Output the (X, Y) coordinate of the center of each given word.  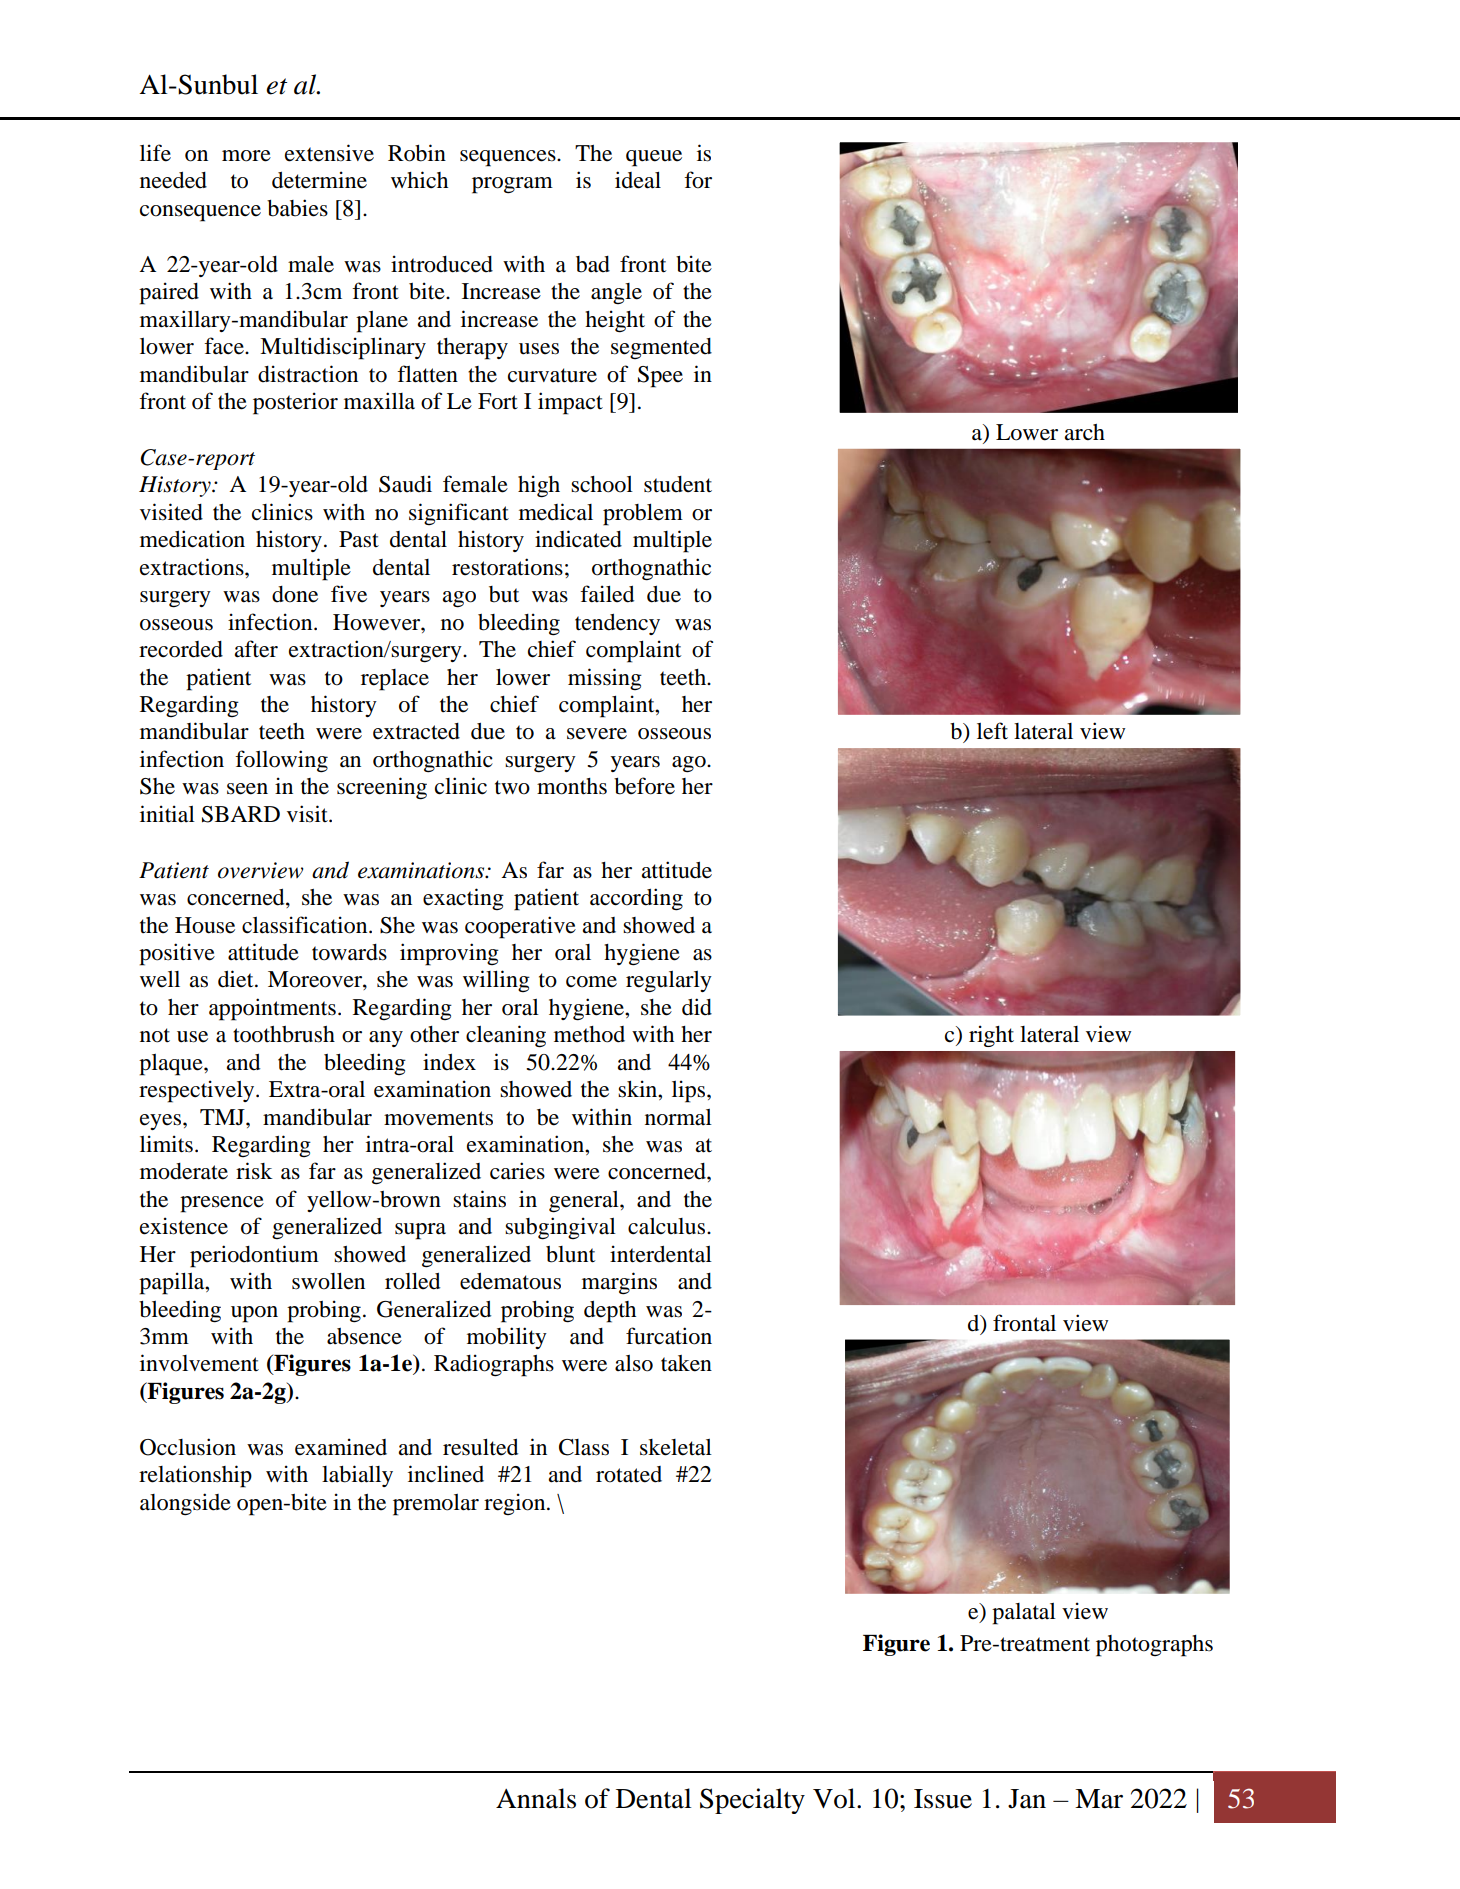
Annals (536, 1798)
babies (297, 208)
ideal (638, 180)
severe (597, 734)
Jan (1027, 1799)
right (991, 1036)
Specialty (752, 1801)
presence (222, 1204)
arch (1085, 432)
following (281, 761)
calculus (668, 1226)
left (992, 731)
